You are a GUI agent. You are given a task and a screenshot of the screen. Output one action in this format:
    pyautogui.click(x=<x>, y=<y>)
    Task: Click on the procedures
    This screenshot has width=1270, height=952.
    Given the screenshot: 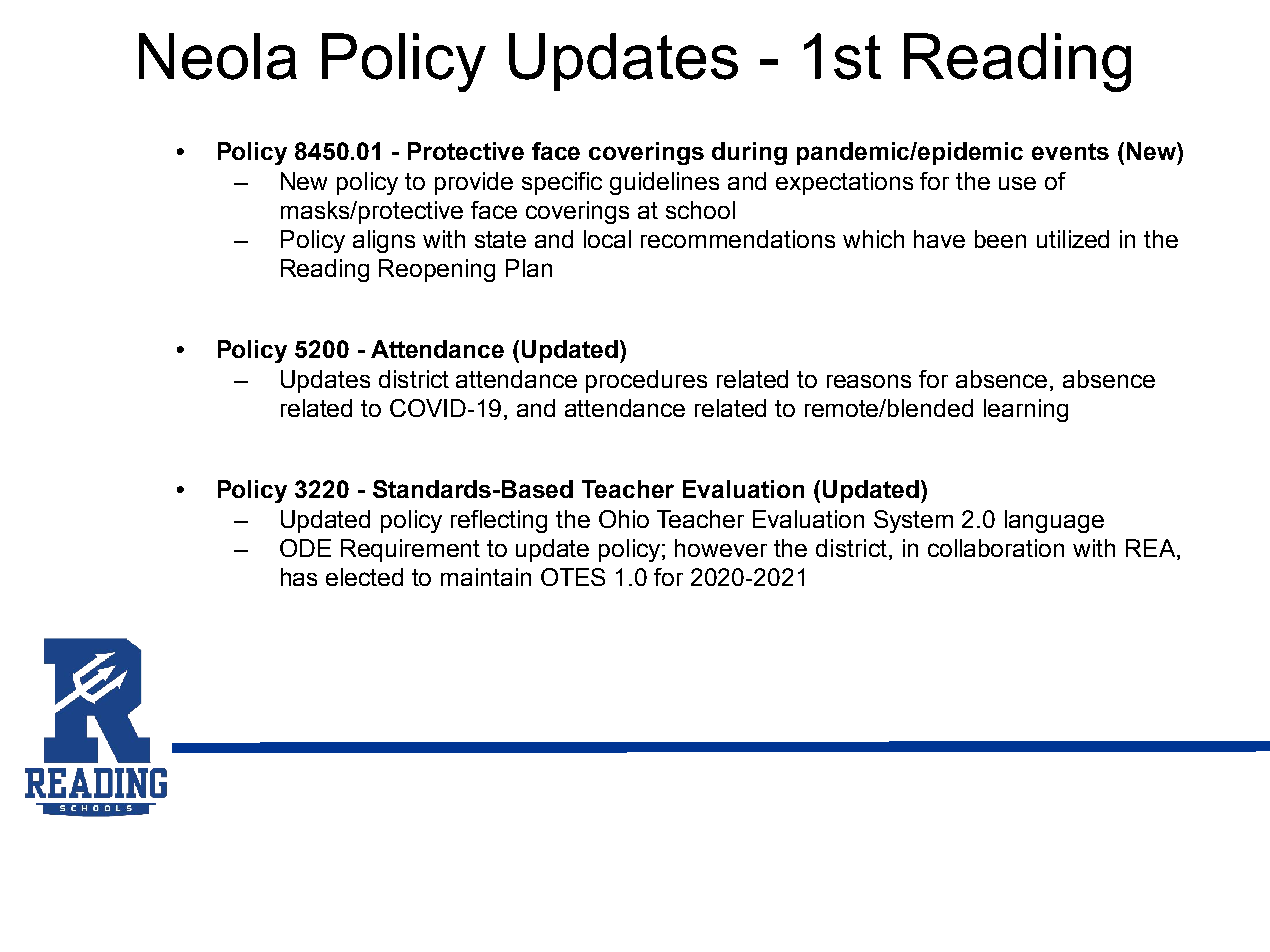 What is the action you would take?
    pyautogui.click(x=646, y=381)
